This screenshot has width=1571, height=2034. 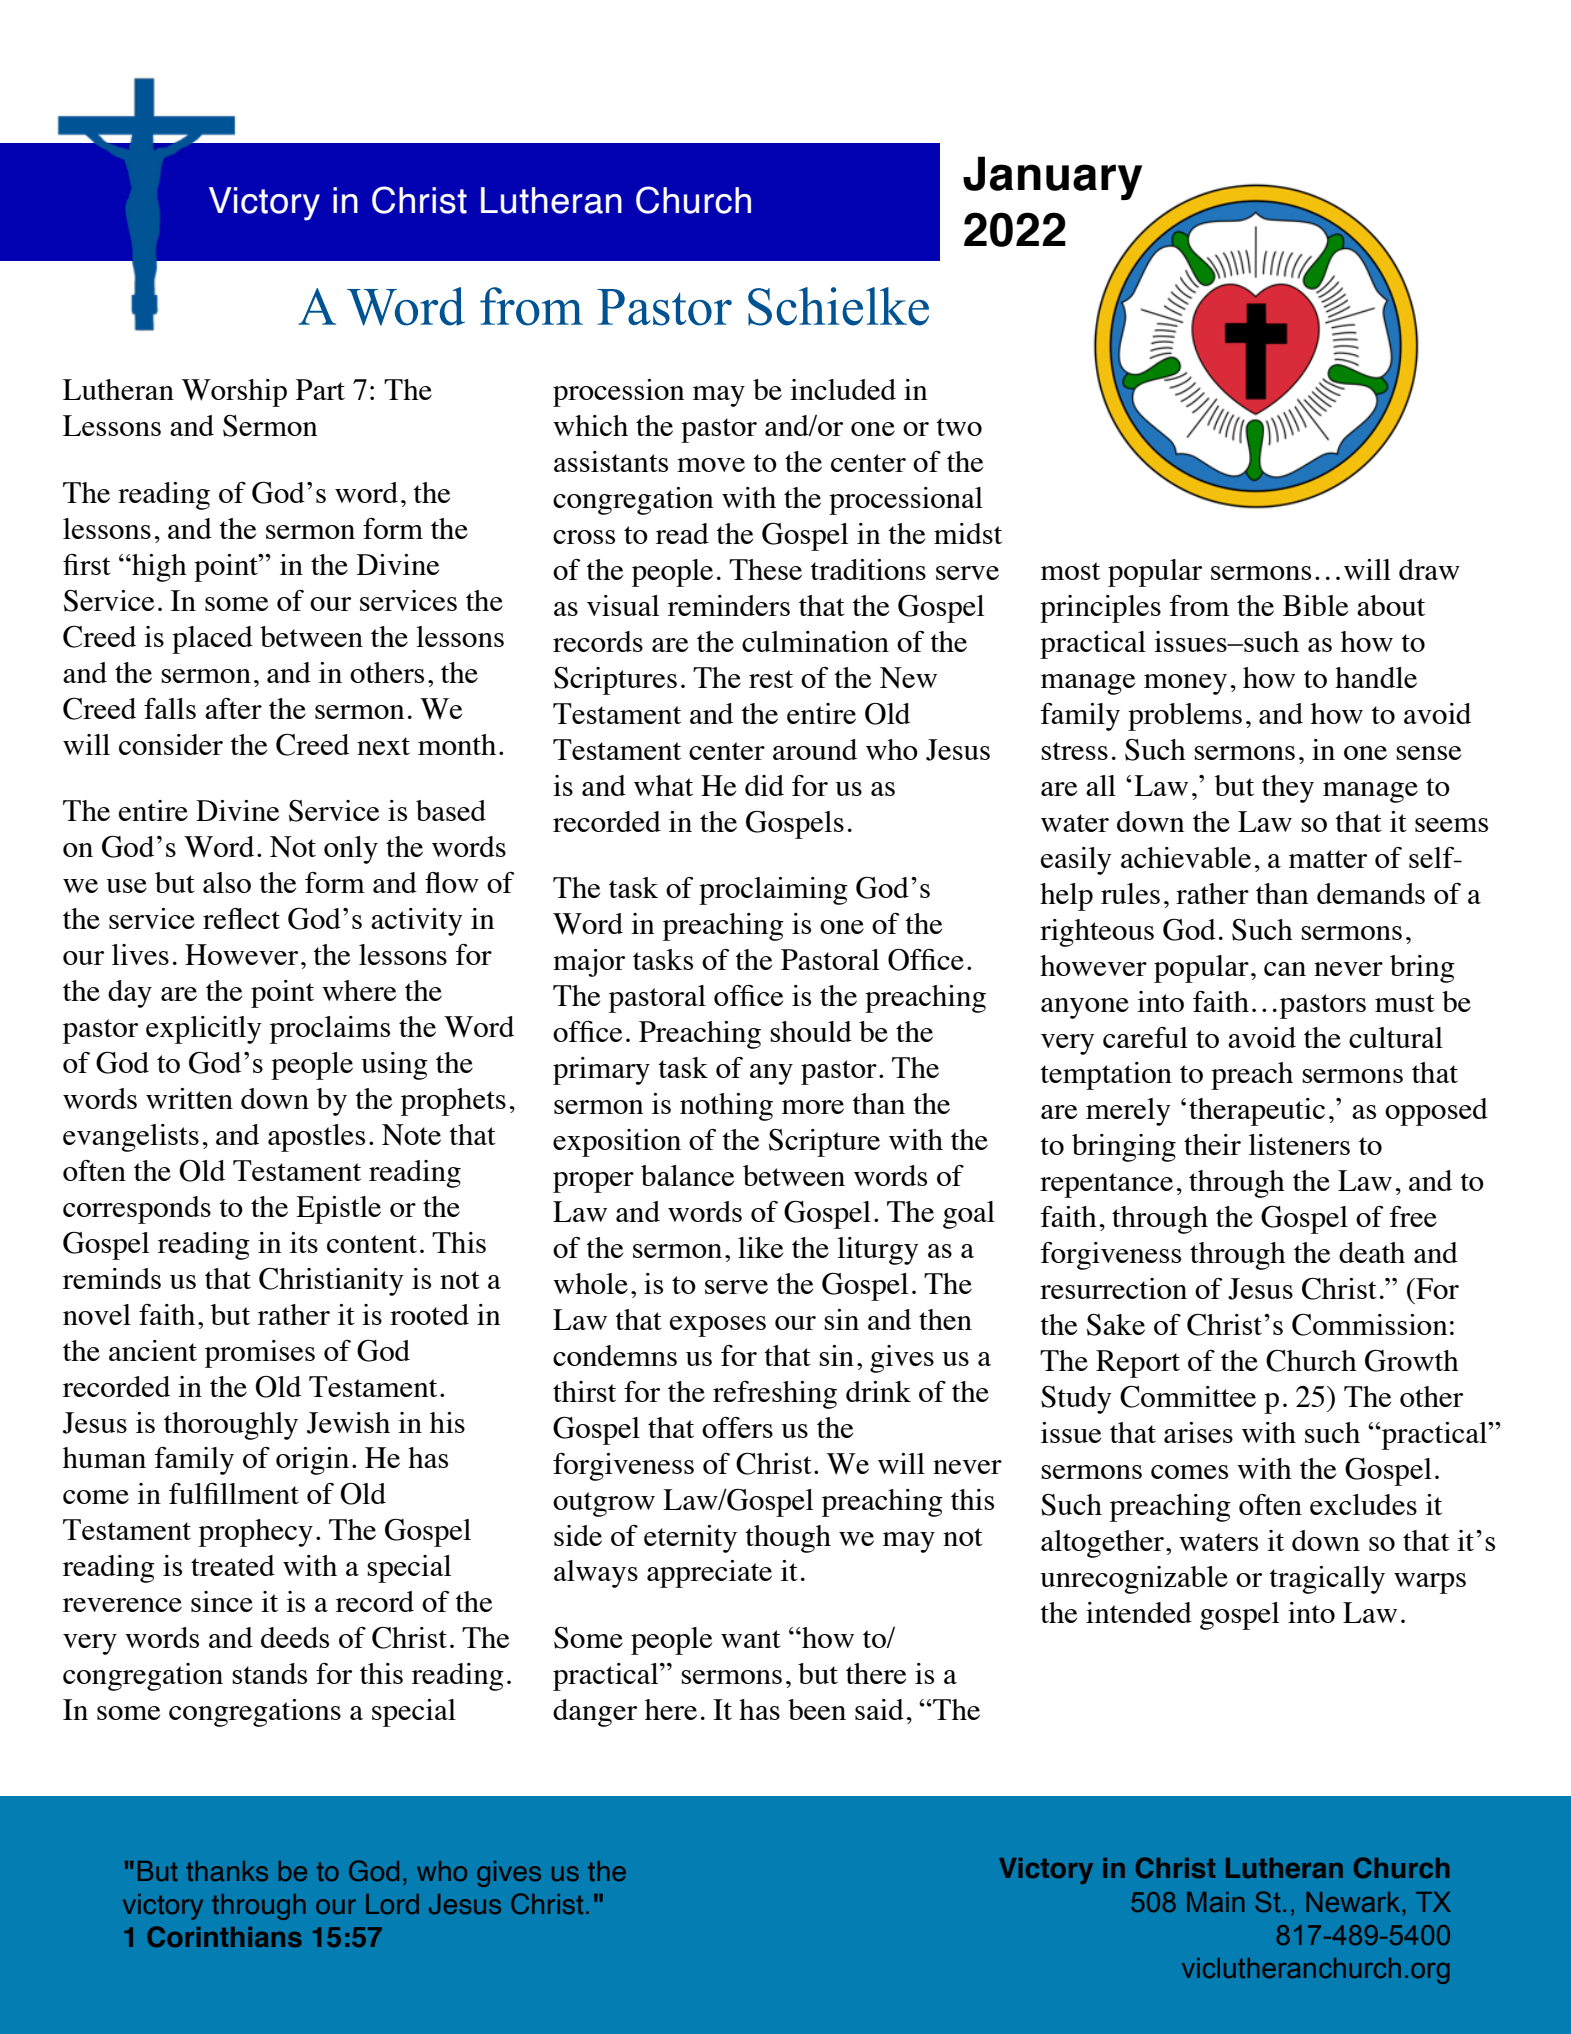 What do you see at coordinates (1052, 178) in the screenshot?
I see `January` at bounding box center [1052, 178].
